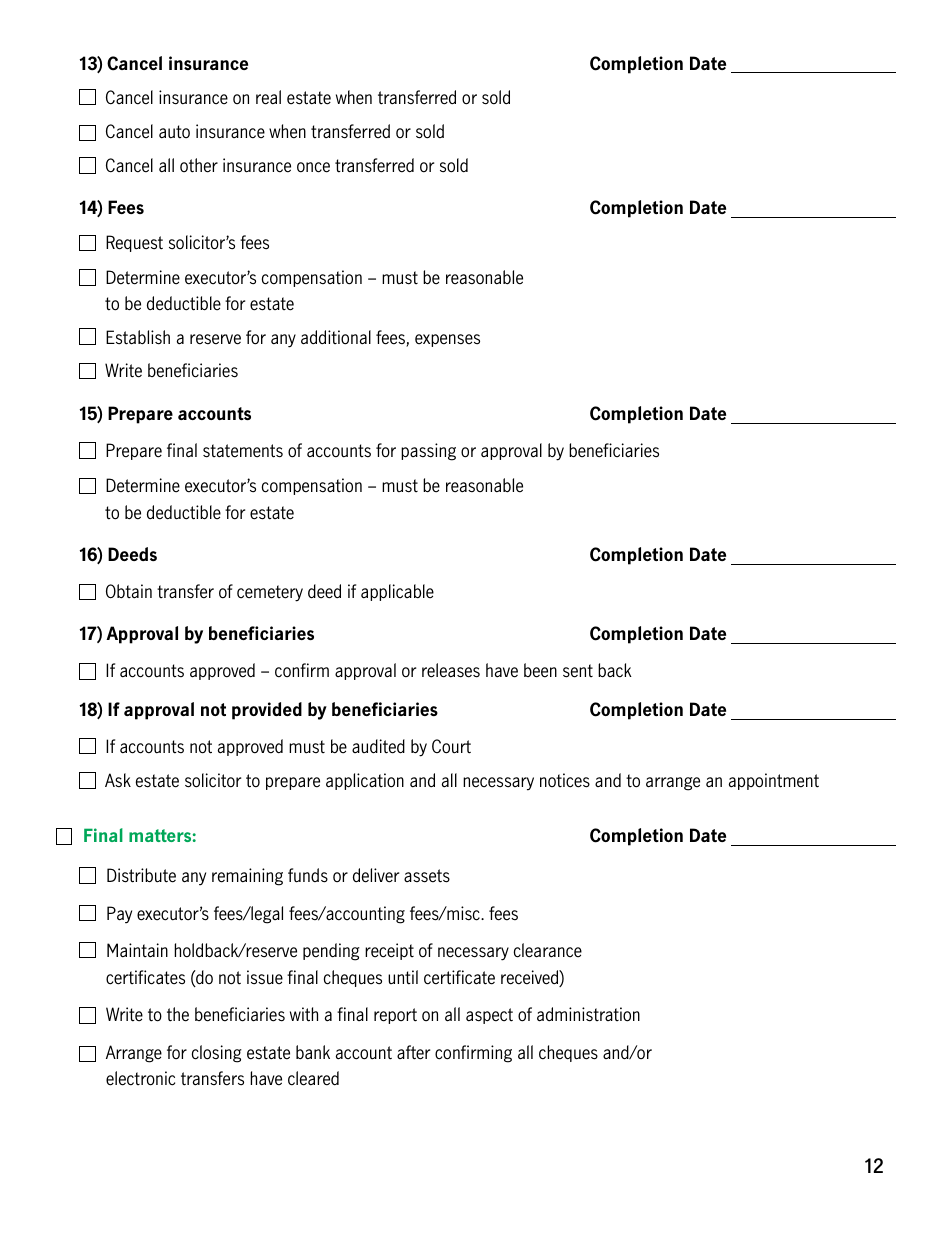  I want to click on applicable, so click(397, 592).
